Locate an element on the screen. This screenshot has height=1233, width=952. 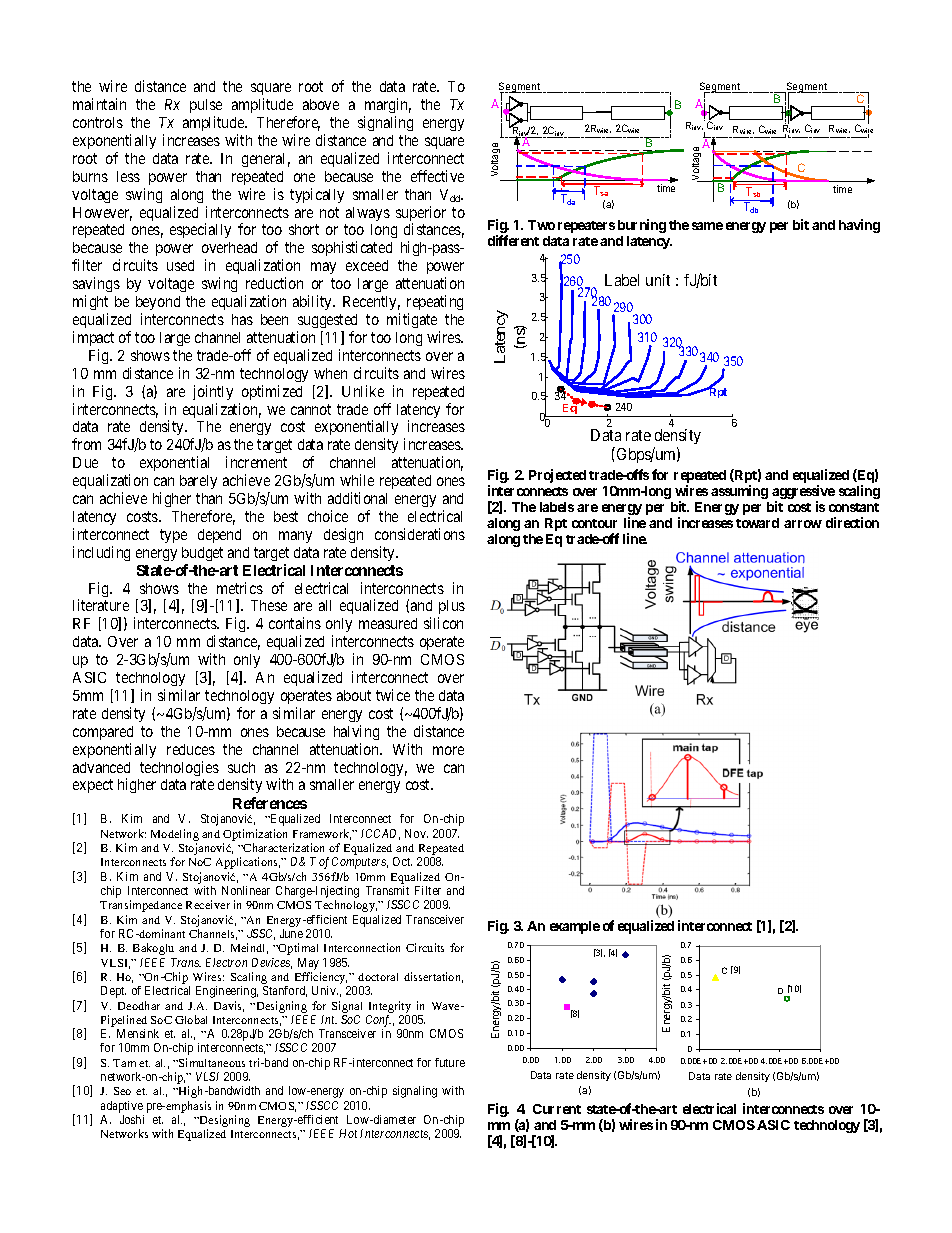
pulse is located at coordinates (206, 108).
